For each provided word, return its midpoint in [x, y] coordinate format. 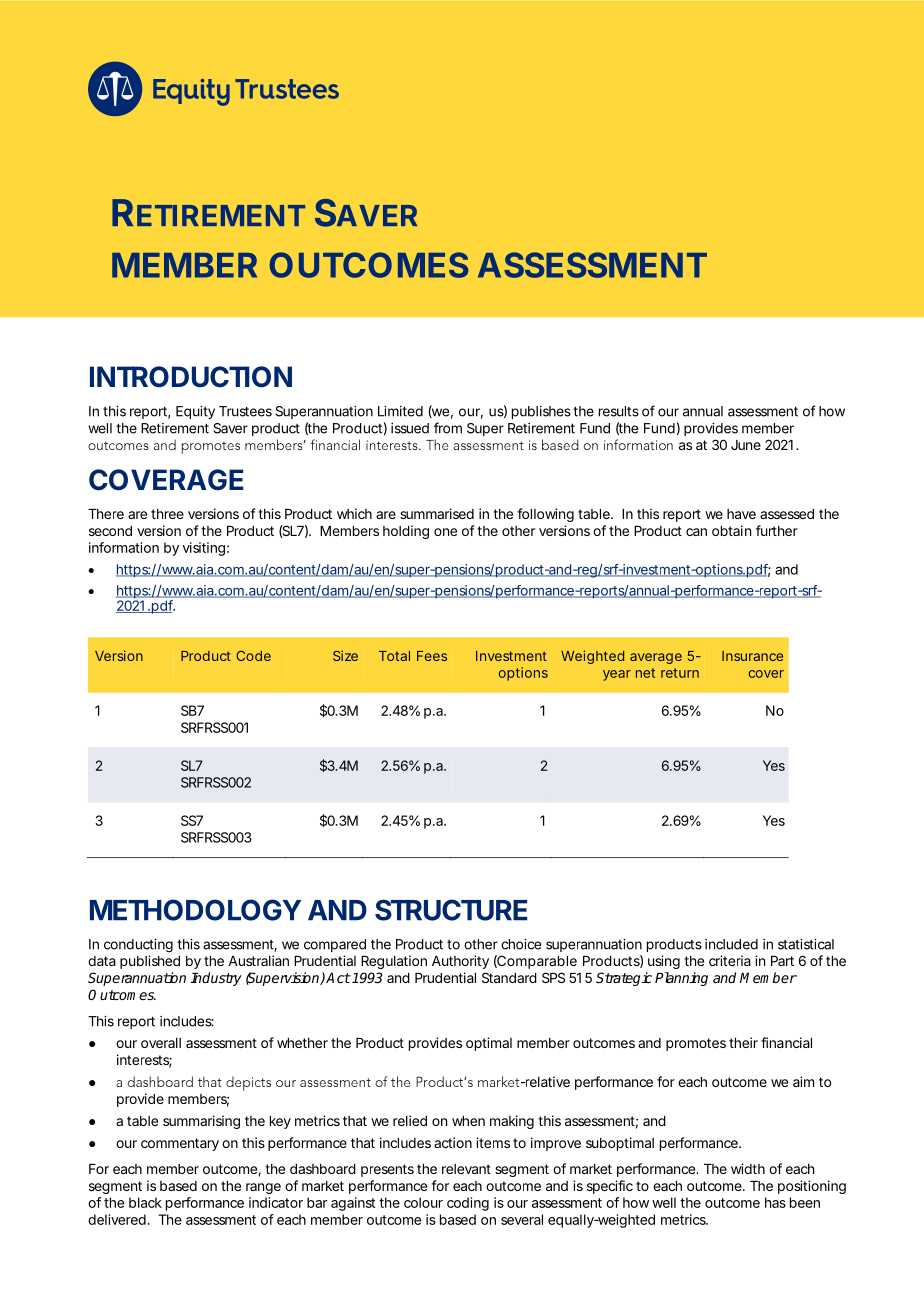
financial [786, 1042]
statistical [806, 944]
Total [394, 656]
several [522, 1219]
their [743, 1042]
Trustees [245, 411]
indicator [276, 1202]
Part [782, 961]
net [645, 673]
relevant [466, 1169]
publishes [541, 412]
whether [302, 1043]
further [777, 530]
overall [161, 1043]
